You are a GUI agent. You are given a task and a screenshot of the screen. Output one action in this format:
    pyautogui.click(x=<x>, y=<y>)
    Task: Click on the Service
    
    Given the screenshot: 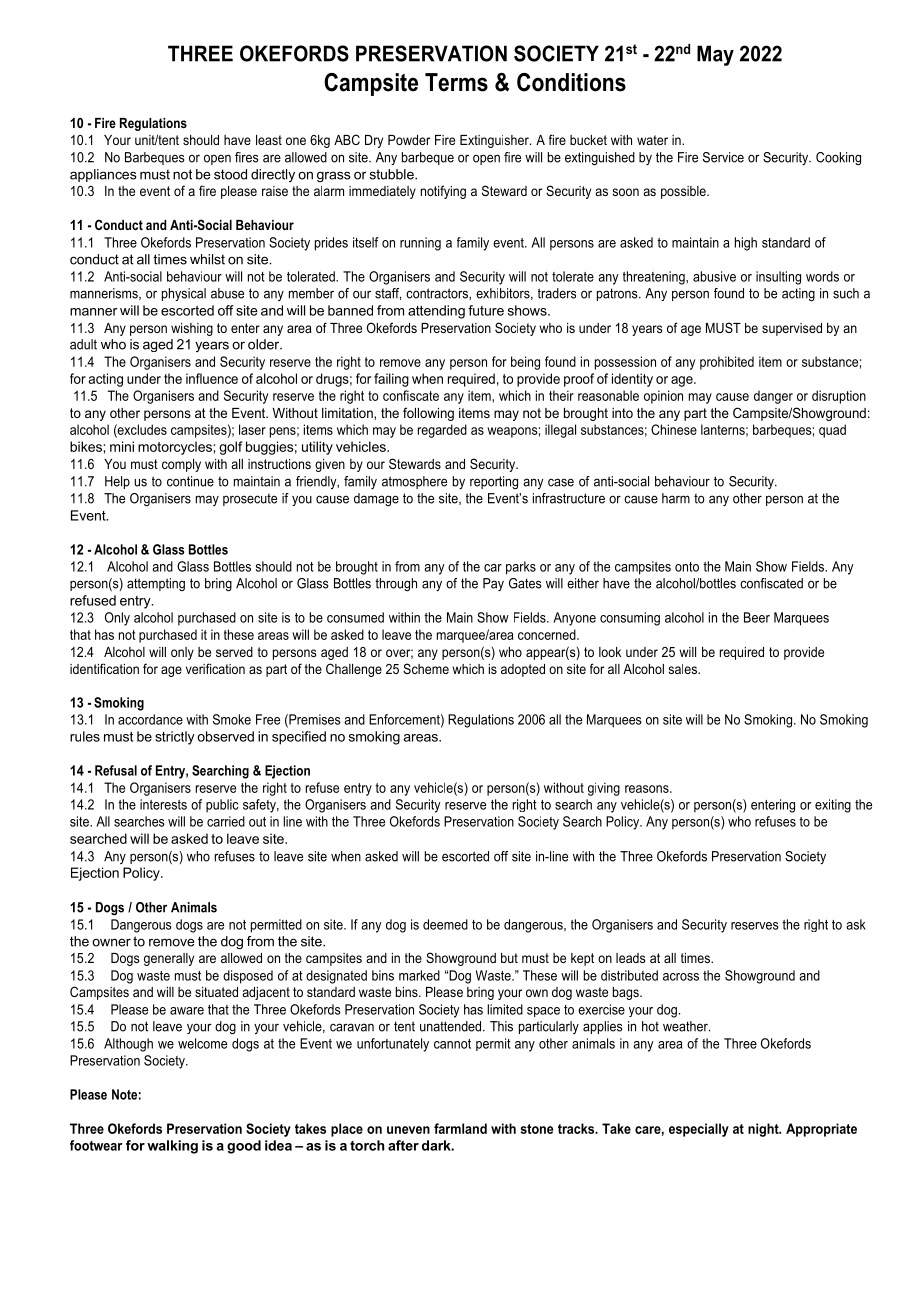 What is the action you would take?
    pyautogui.click(x=723, y=157)
